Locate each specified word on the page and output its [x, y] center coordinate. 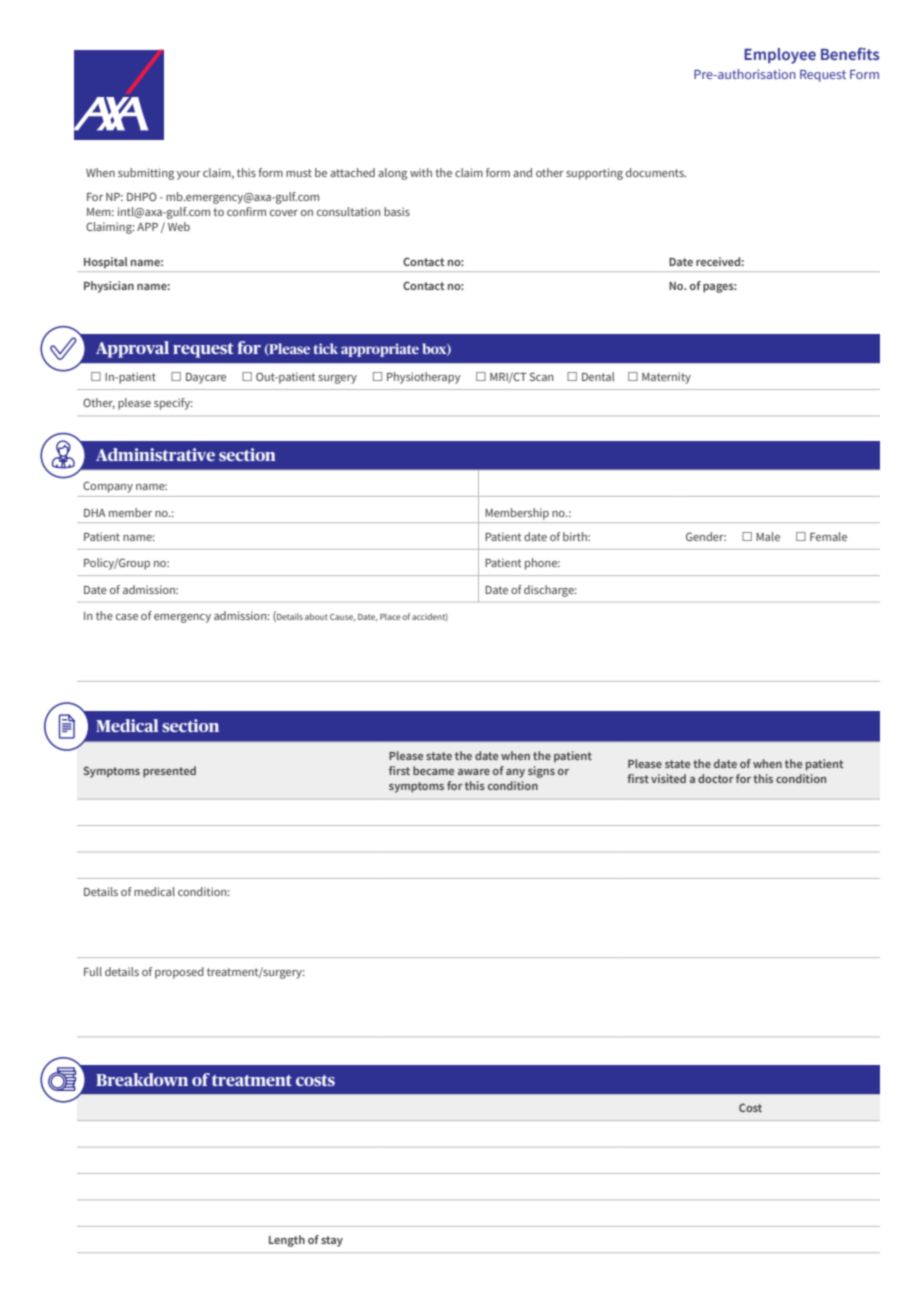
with [421, 172]
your [189, 175]
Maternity [666, 378]
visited [668, 778]
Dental [598, 376]
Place [390, 616]
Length [287, 1241]
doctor [716, 778]
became [433, 770]
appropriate [380, 350]
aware [474, 772]
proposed [179, 973]
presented [169, 772]
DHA [95, 513]
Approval [132, 349]
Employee [780, 56]
